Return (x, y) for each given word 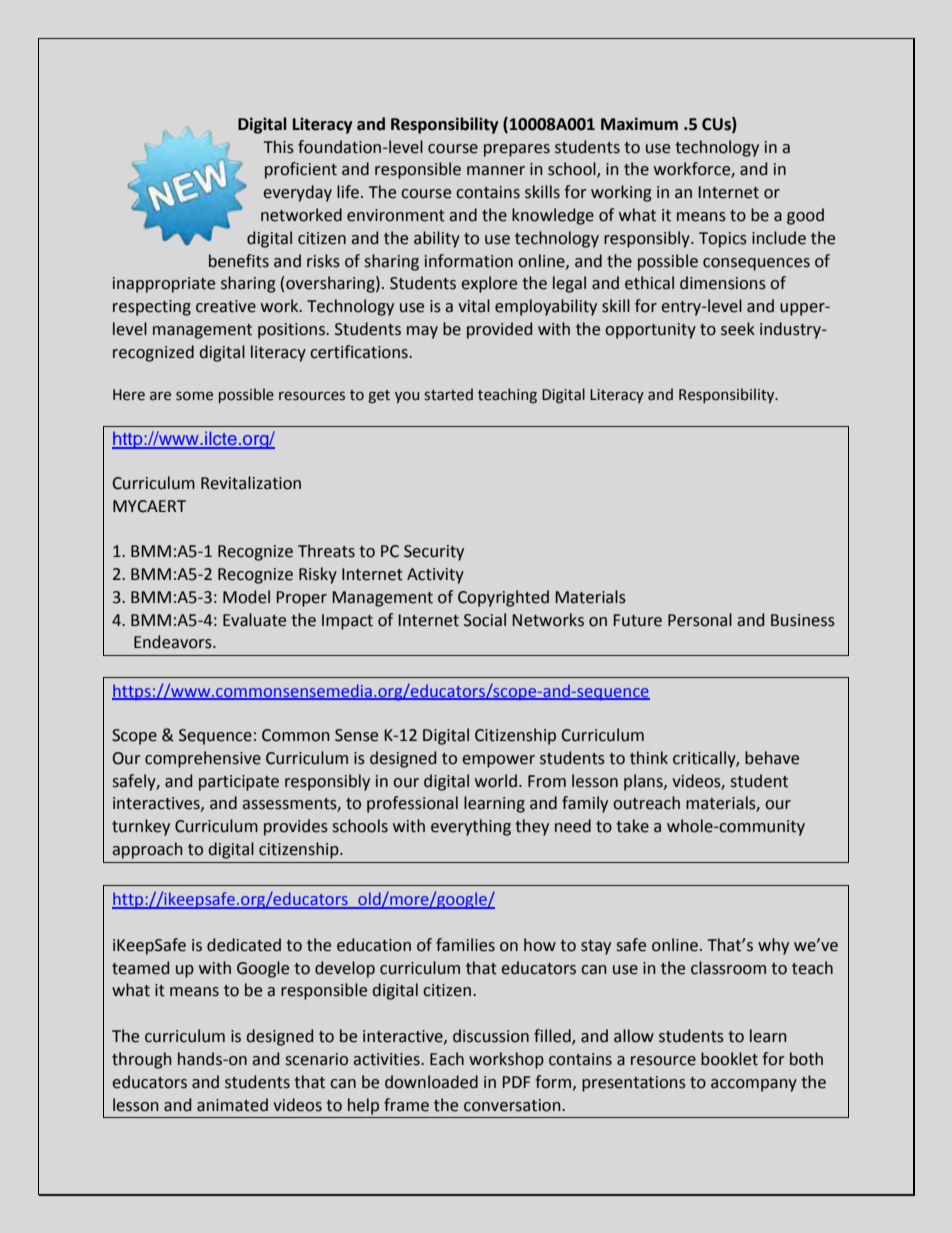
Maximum (639, 124)
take (632, 826)
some (194, 396)
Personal (700, 620)
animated (232, 1105)
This (279, 147)
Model (246, 597)
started (448, 394)
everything (471, 827)
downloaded (431, 1082)
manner (496, 171)
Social (485, 620)
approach (147, 850)
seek (738, 329)
